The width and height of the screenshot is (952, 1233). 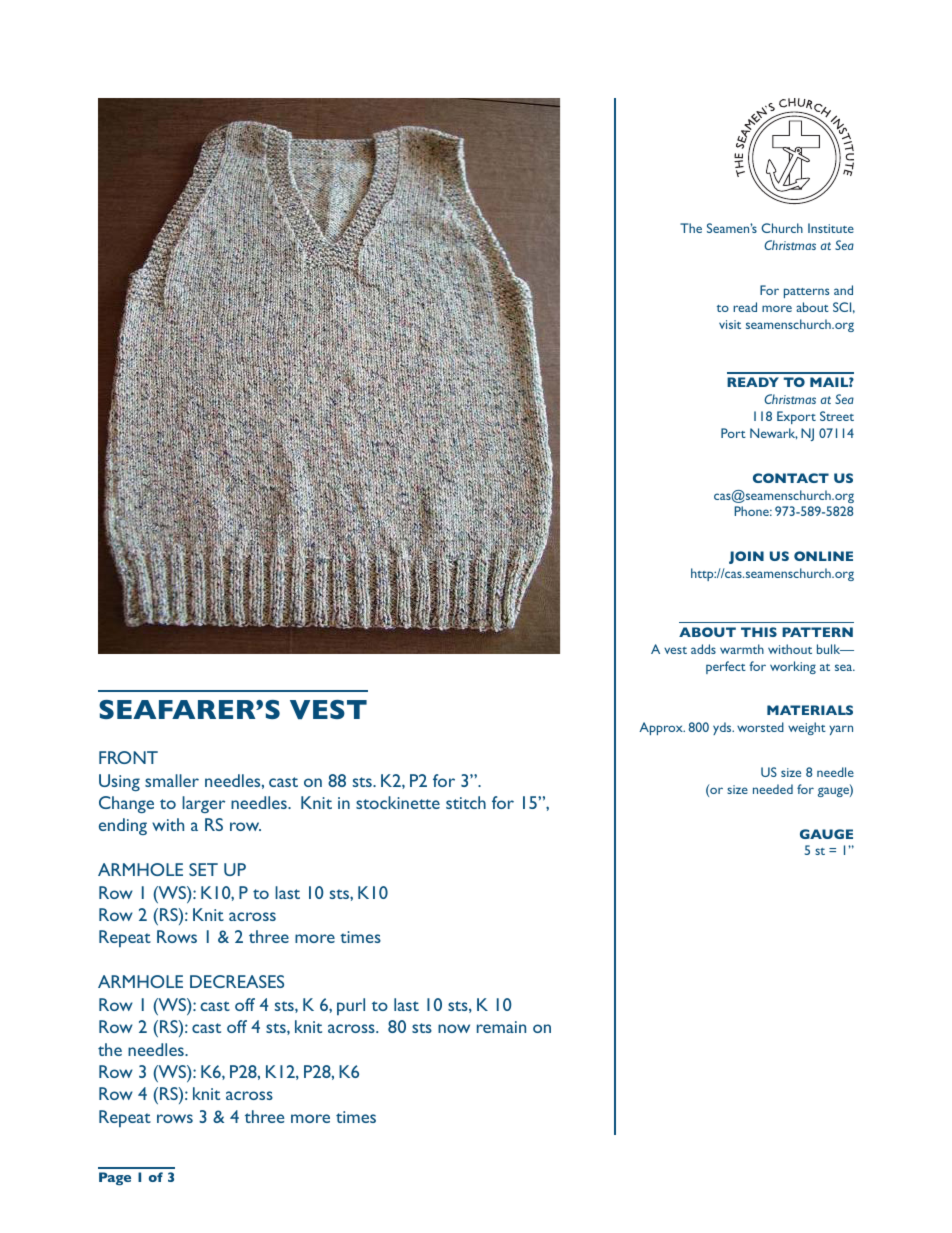 What do you see at coordinates (773, 789) in the screenshot?
I see `needed` at bounding box center [773, 789].
